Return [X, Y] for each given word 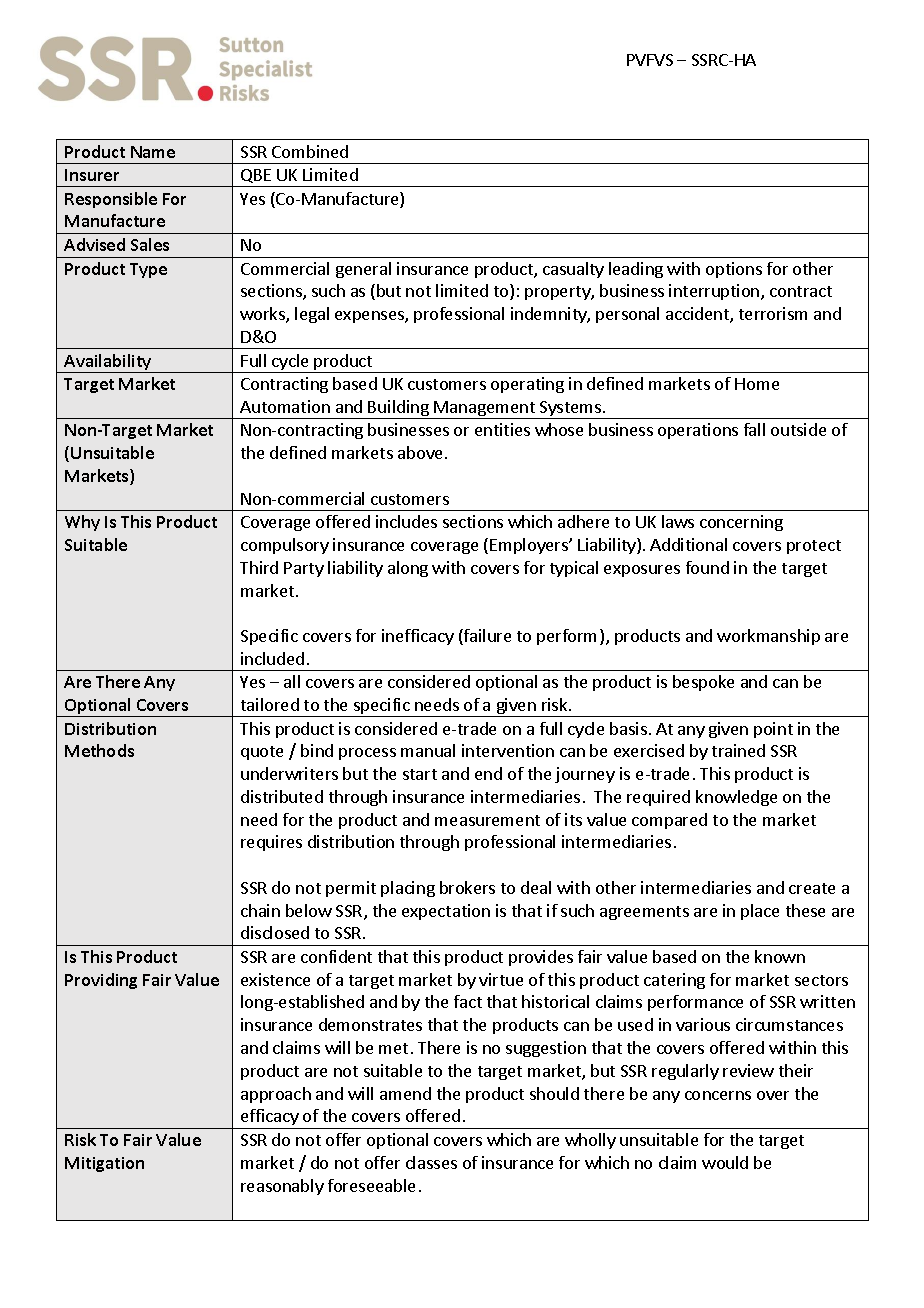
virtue [501, 979]
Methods [99, 750]
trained [738, 750]
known [780, 956]
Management [485, 410]
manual [428, 750]
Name [153, 152]
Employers [530, 546]
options [734, 270]
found [707, 567]
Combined [310, 151]
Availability [108, 363]
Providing [101, 981]
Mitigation [104, 1164]
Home [757, 384]
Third [259, 567]
